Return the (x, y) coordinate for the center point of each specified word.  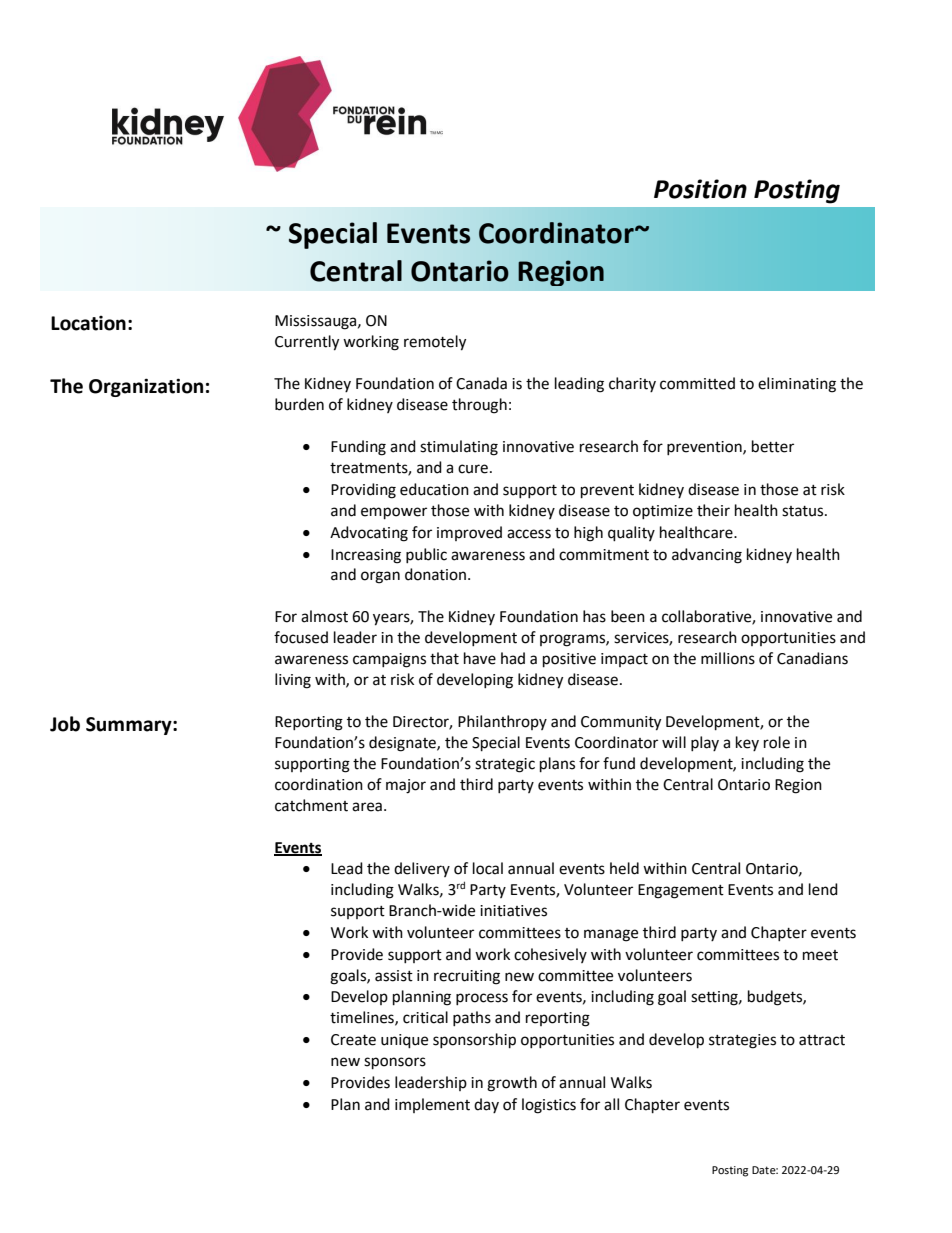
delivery (422, 869)
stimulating (459, 448)
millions (728, 658)
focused (301, 637)
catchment (311, 805)
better (773, 446)
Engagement (681, 891)
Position (700, 189)
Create (353, 1040)
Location (88, 323)
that (444, 658)
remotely (435, 343)
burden (299, 404)
